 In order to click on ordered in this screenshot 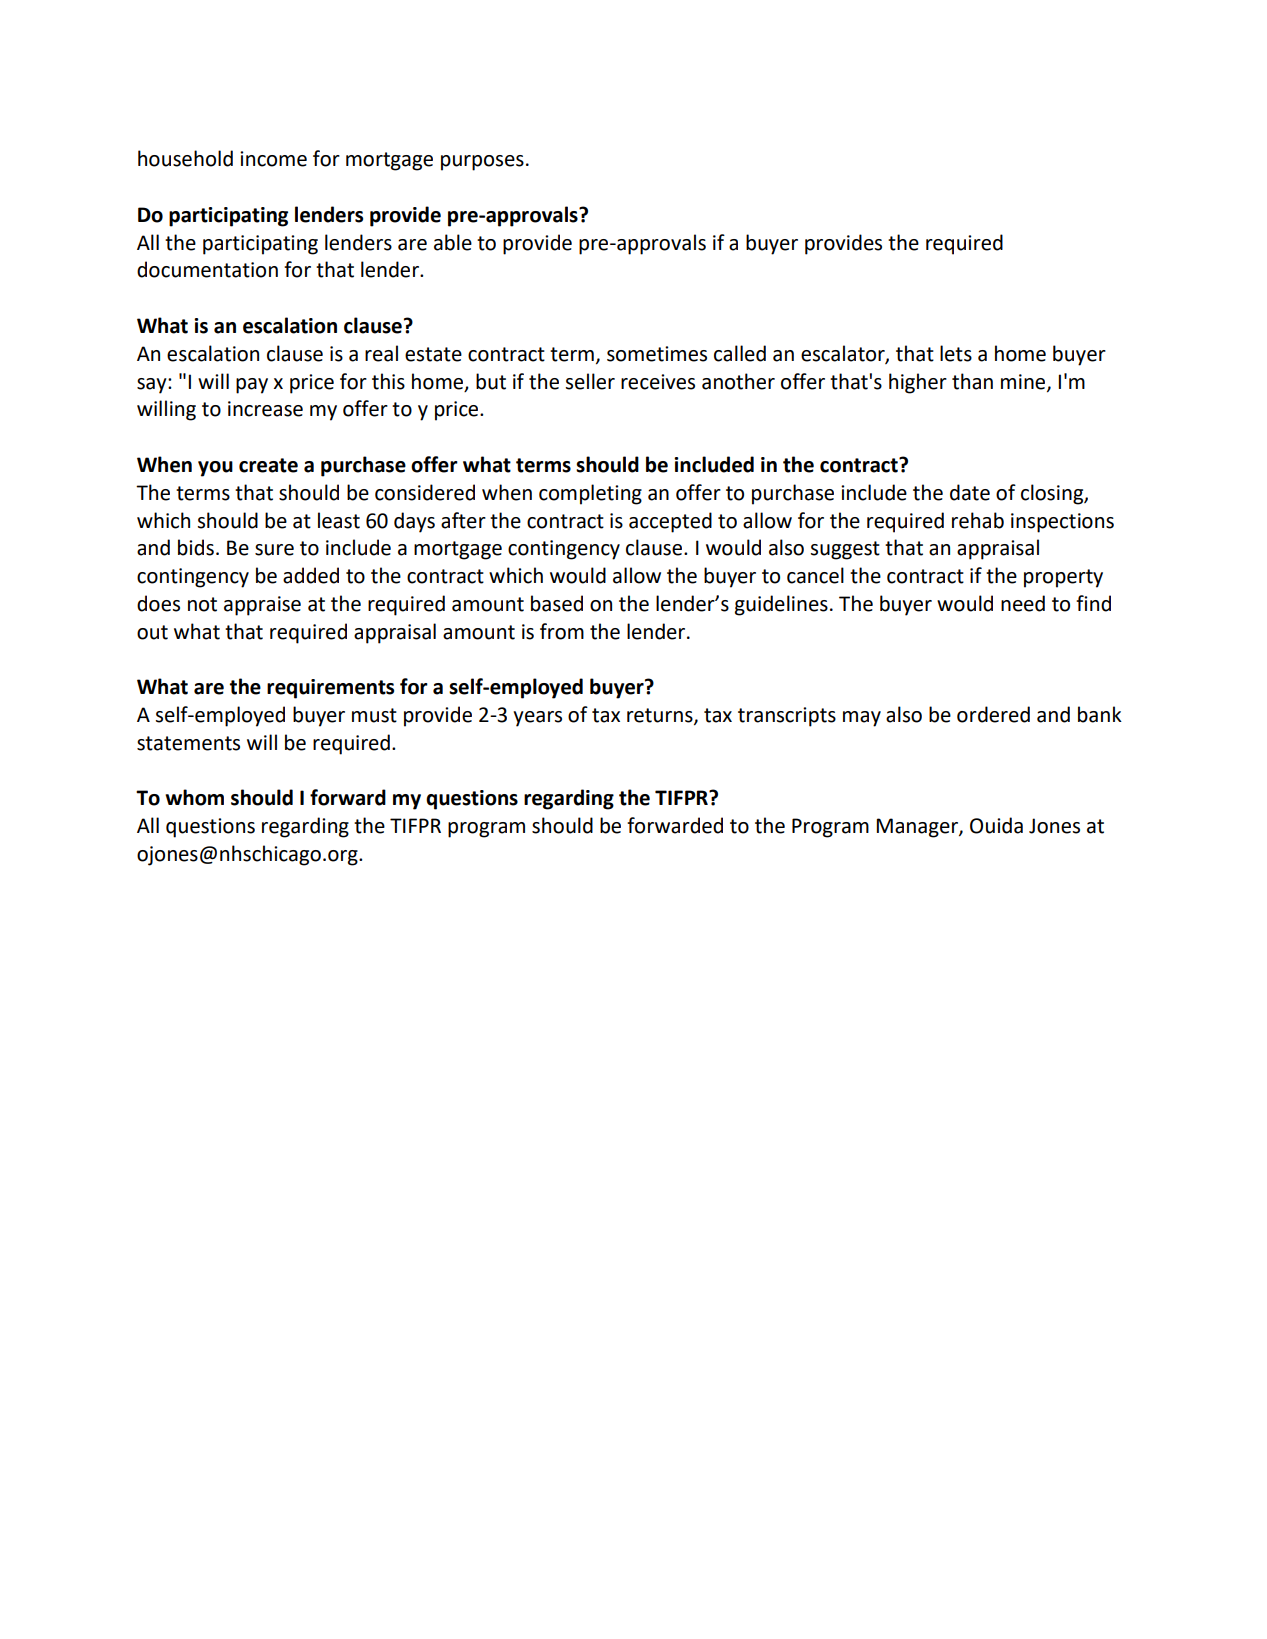, I will do `click(993, 714)`.
